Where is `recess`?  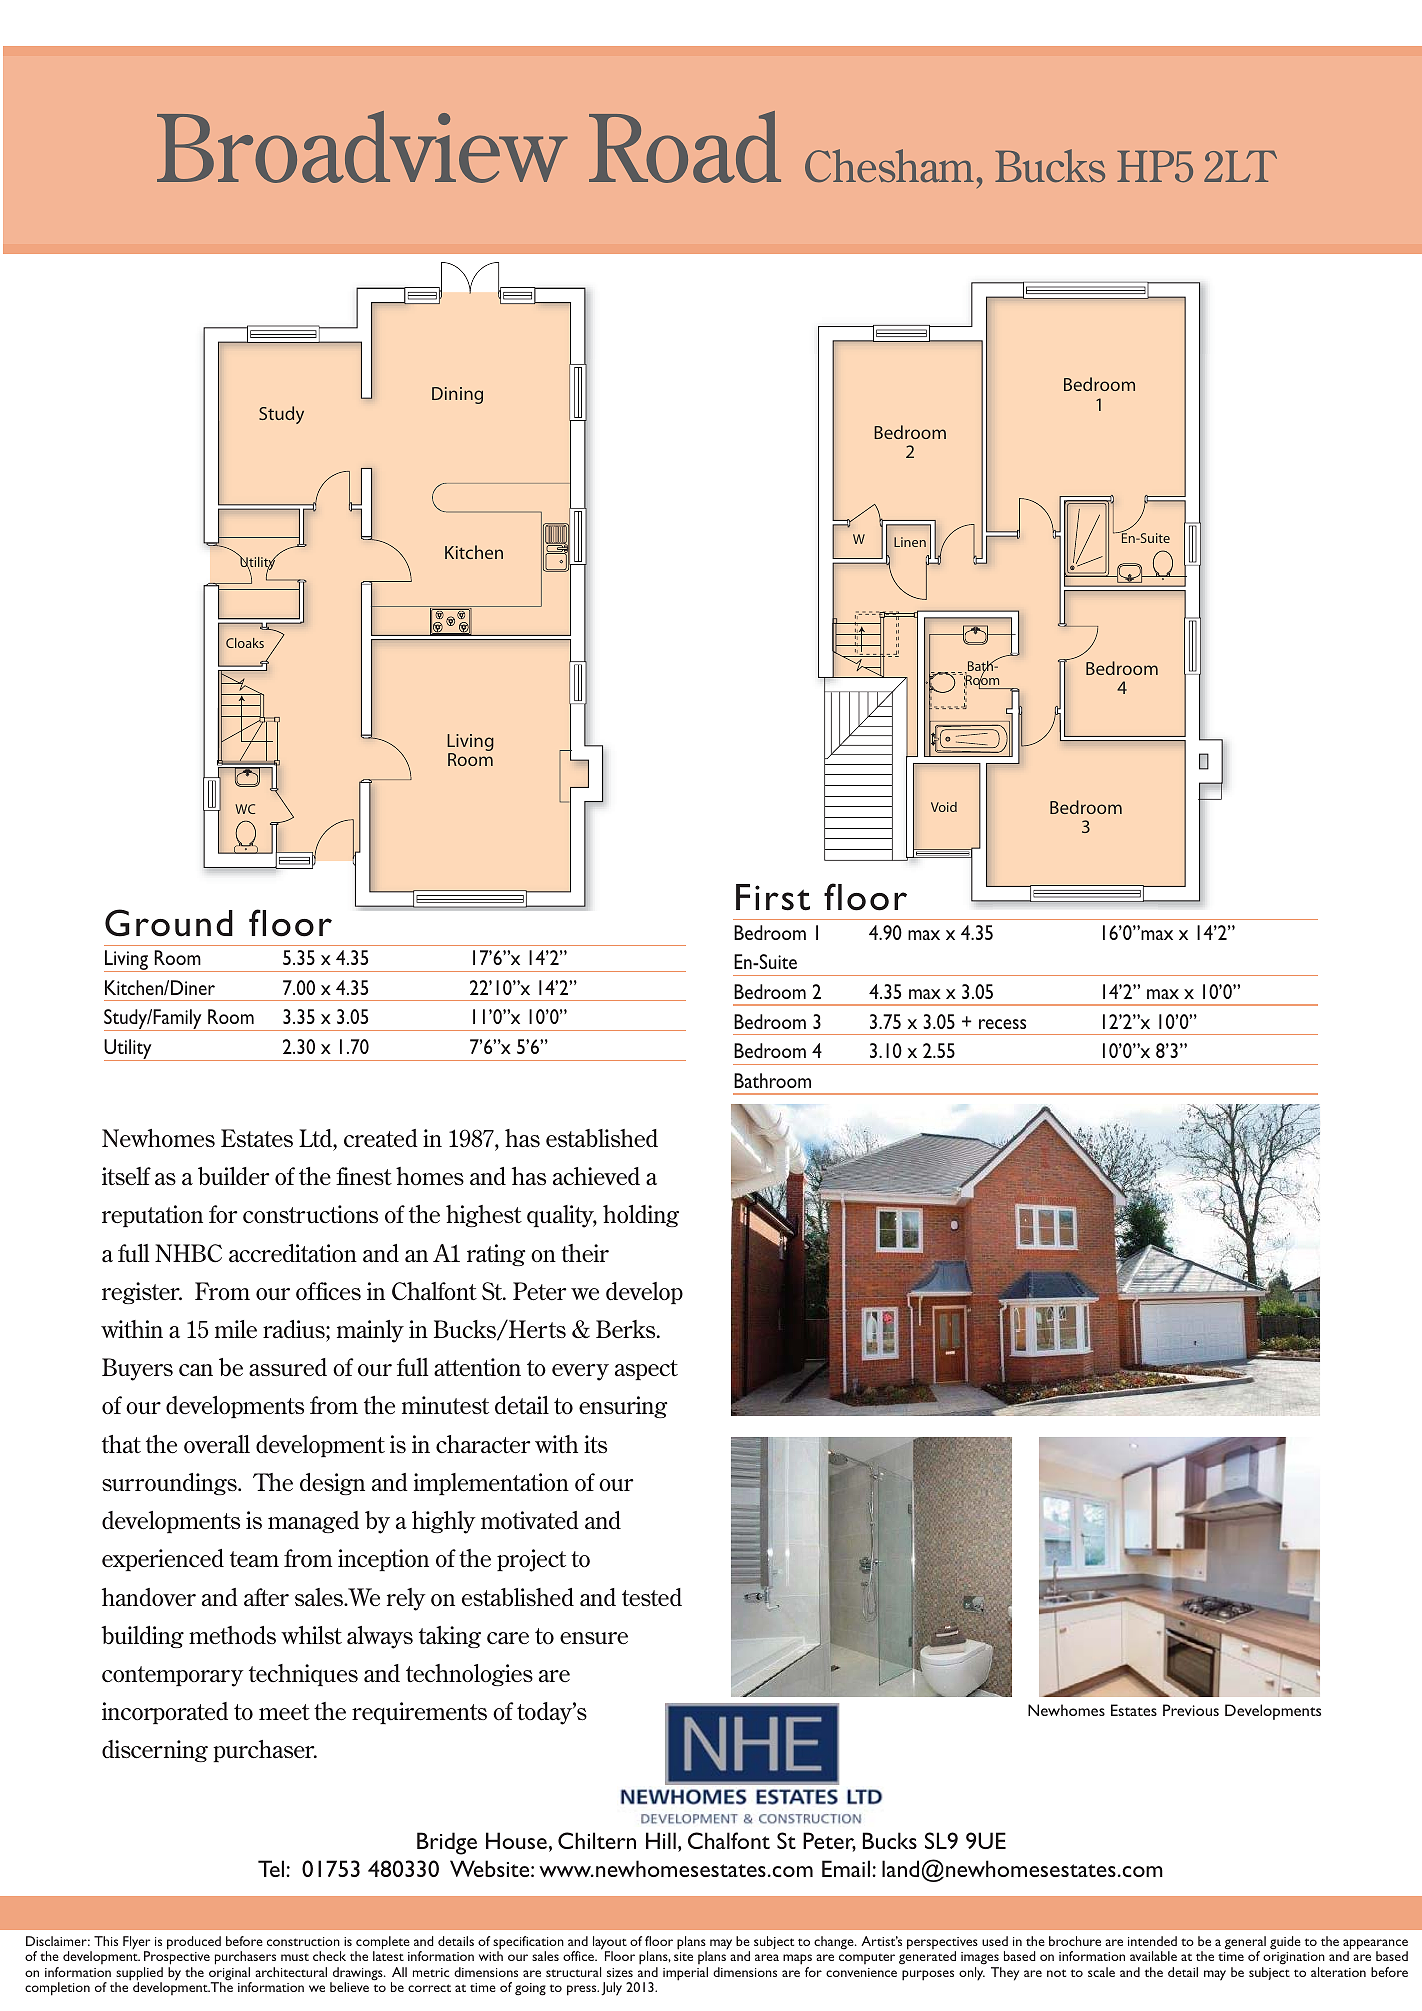 recess is located at coordinates (1002, 1024).
